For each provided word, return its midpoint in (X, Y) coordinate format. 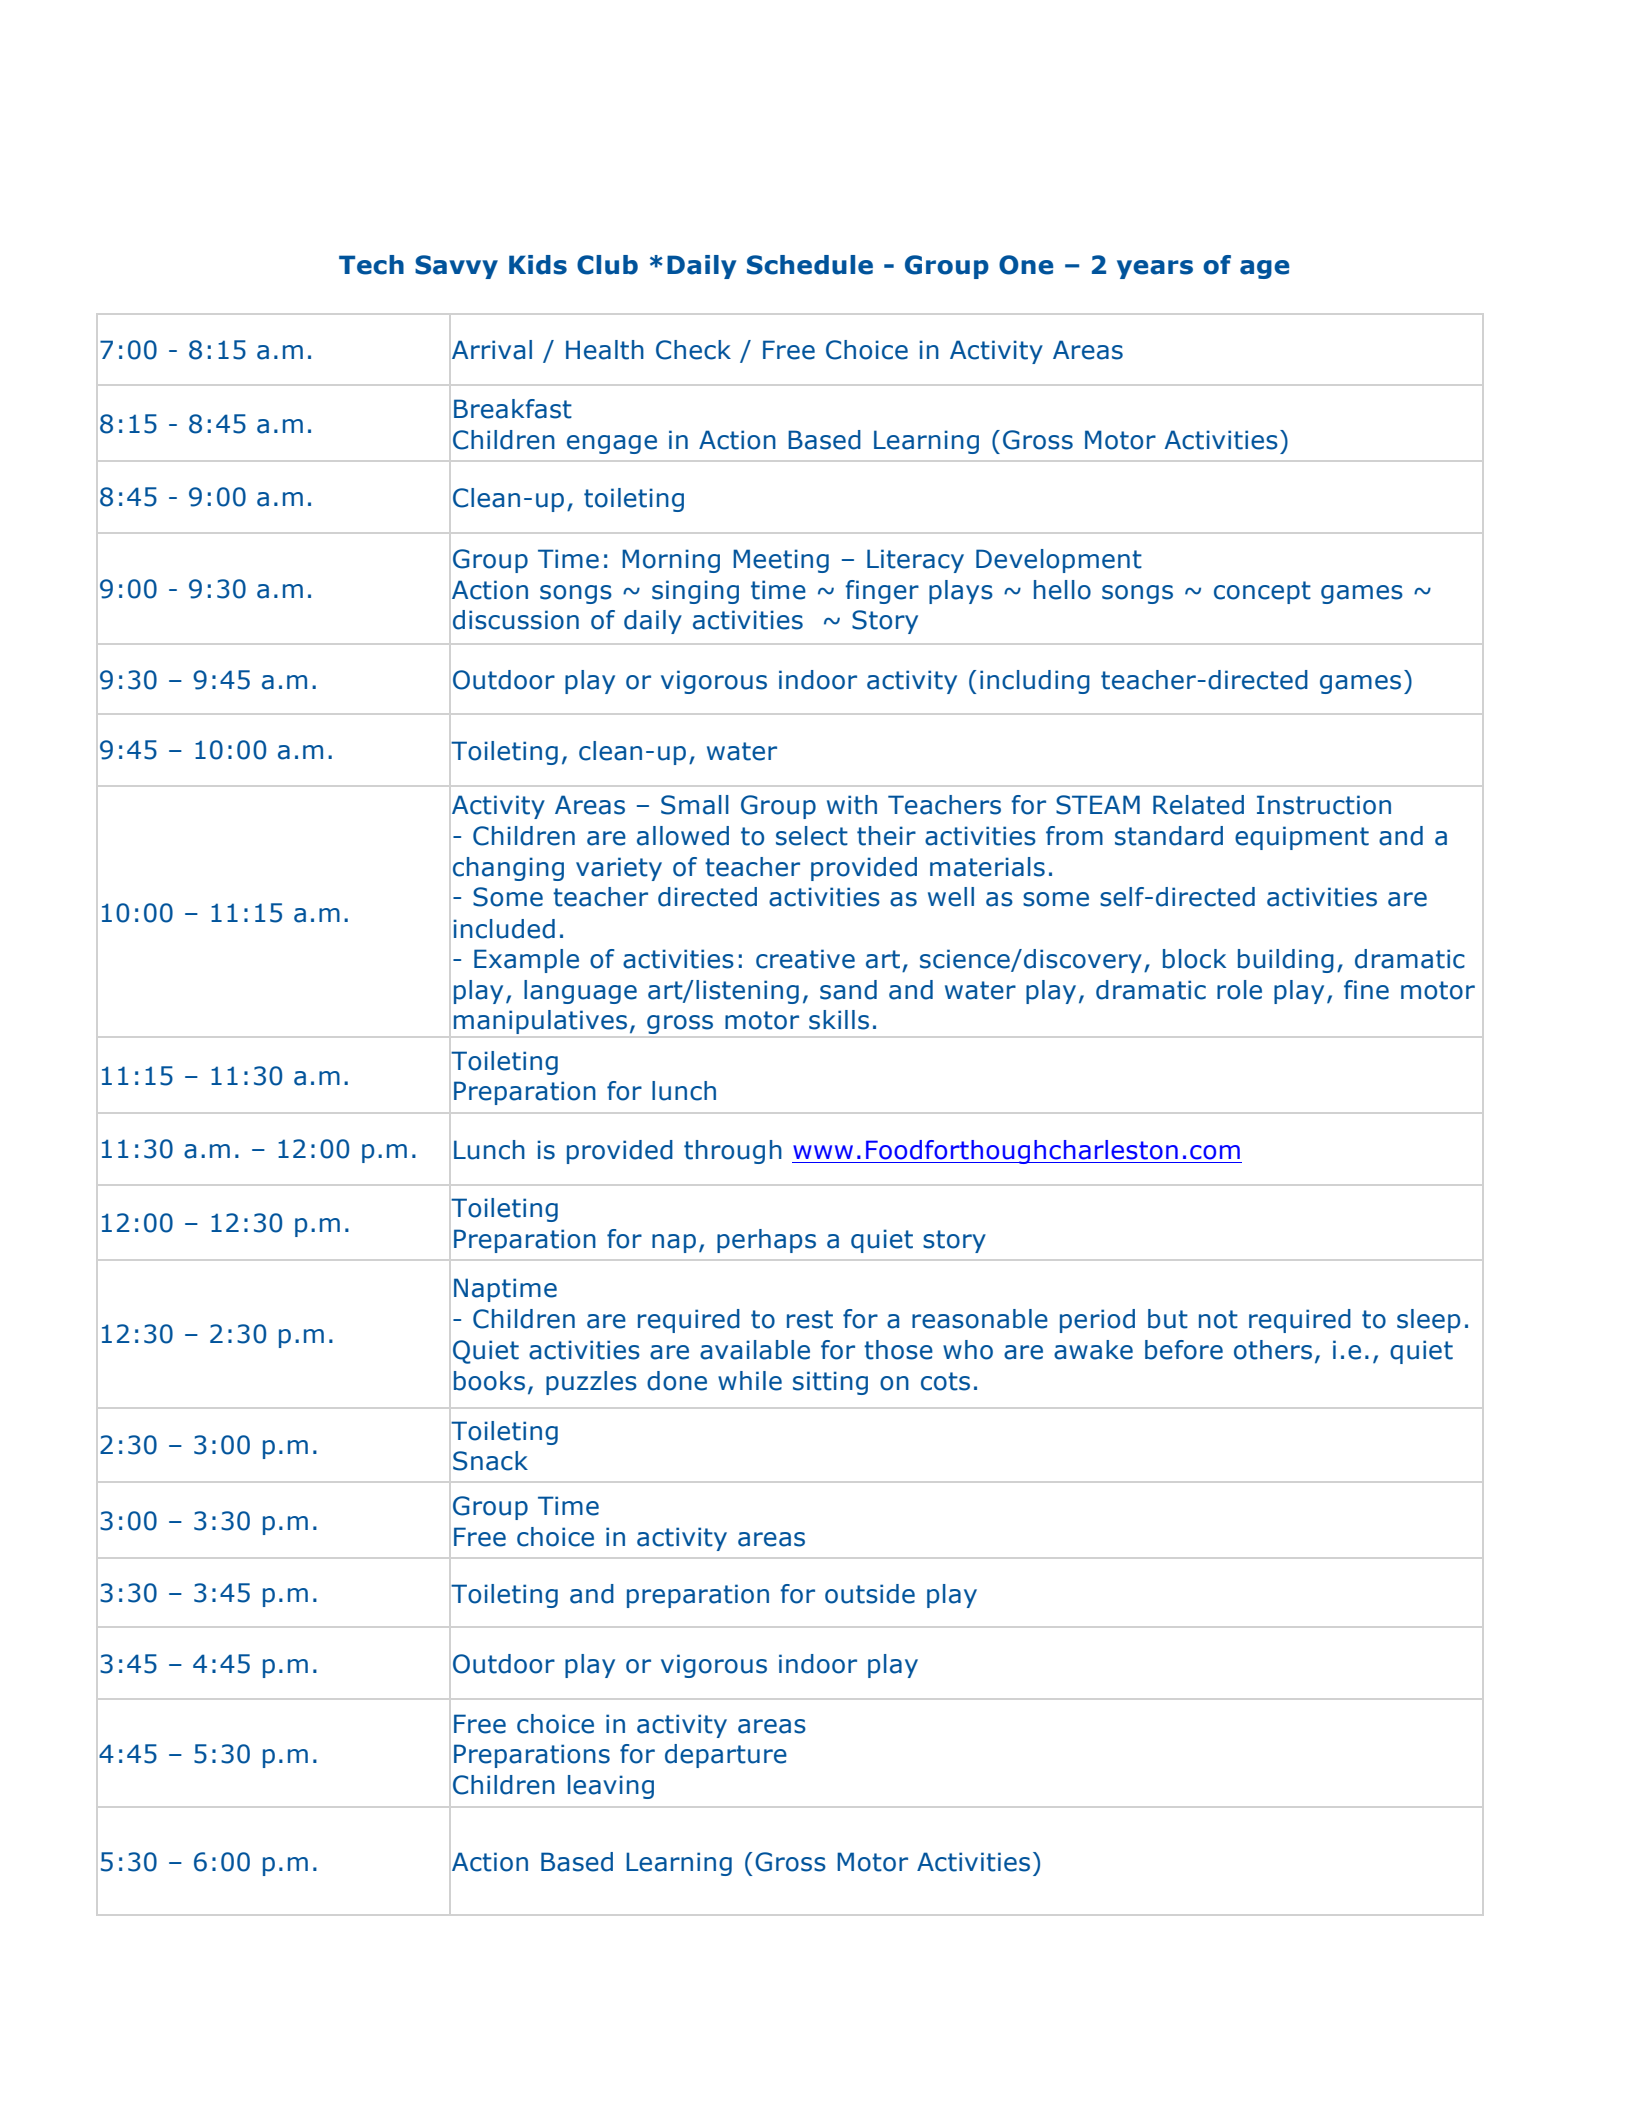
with (852, 805)
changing (508, 869)
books (489, 1381)
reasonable (980, 1319)
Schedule (810, 265)
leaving (611, 1787)
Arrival (492, 350)
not (1218, 1319)
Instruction (1324, 805)
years (1155, 269)
